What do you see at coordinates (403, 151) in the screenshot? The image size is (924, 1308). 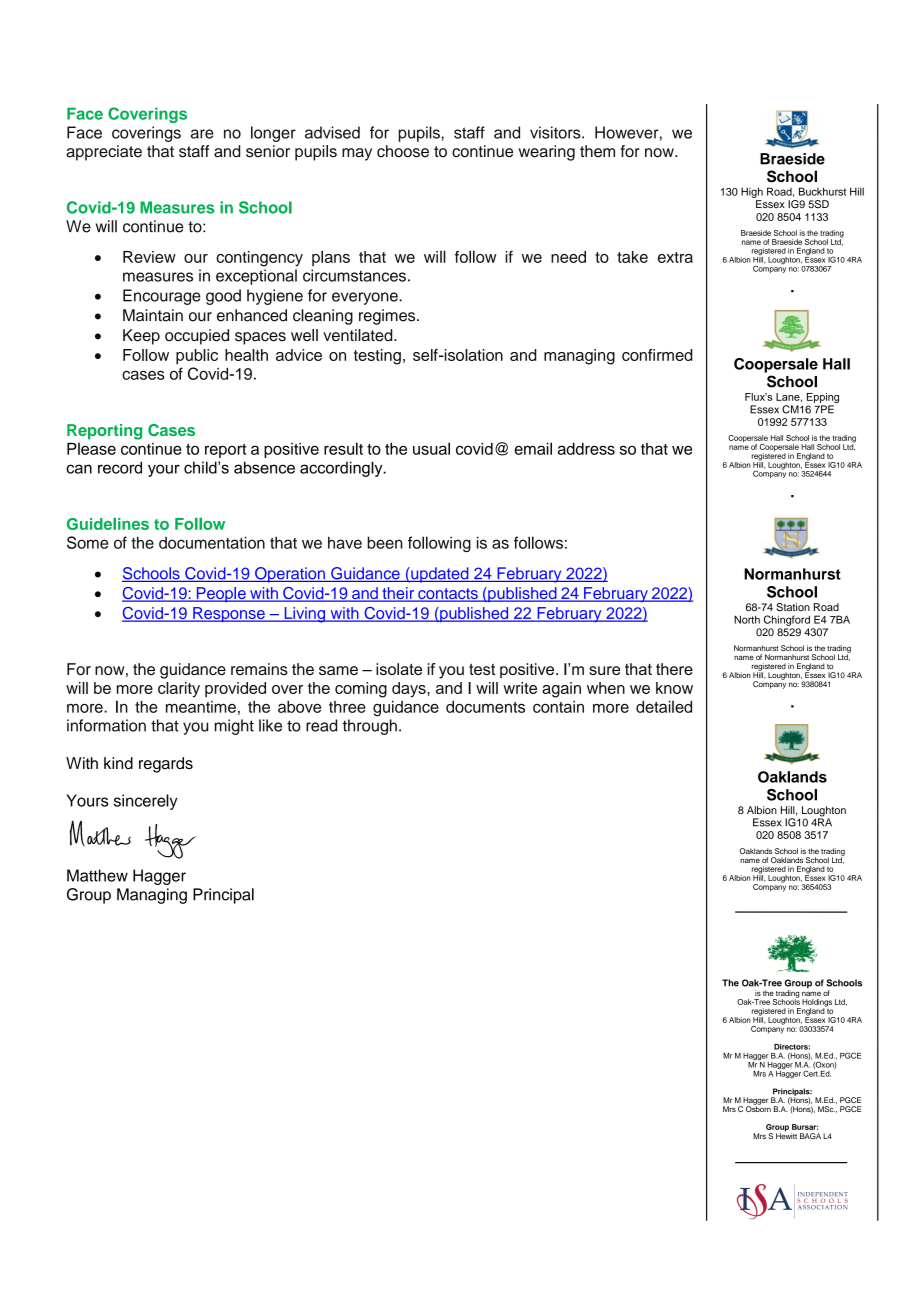 I see `choose` at bounding box center [403, 151].
